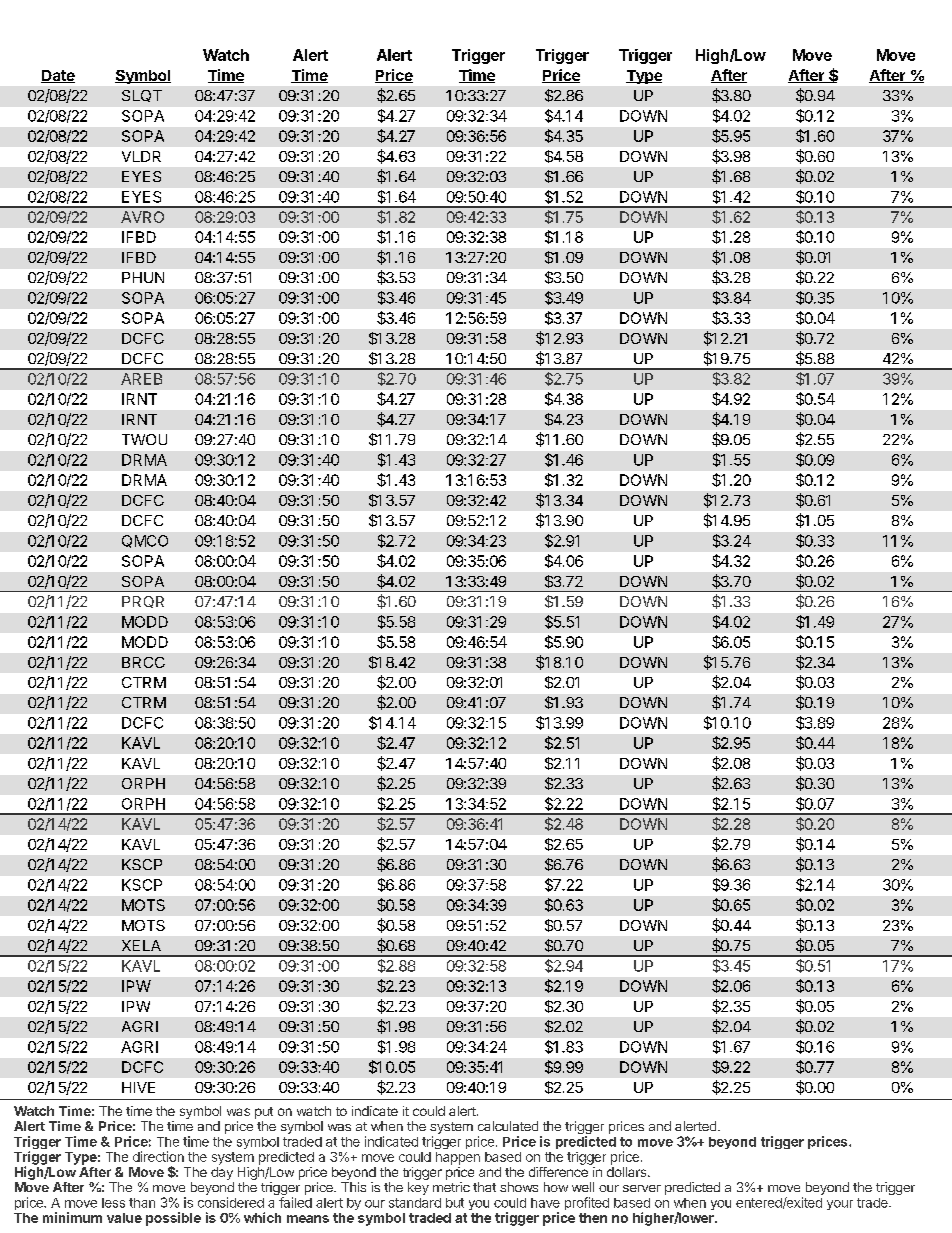 The image size is (952, 1233). What do you see at coordinates (142, 1203) in the screenshot?
I see `than` at bounding box center [142, 1203].
